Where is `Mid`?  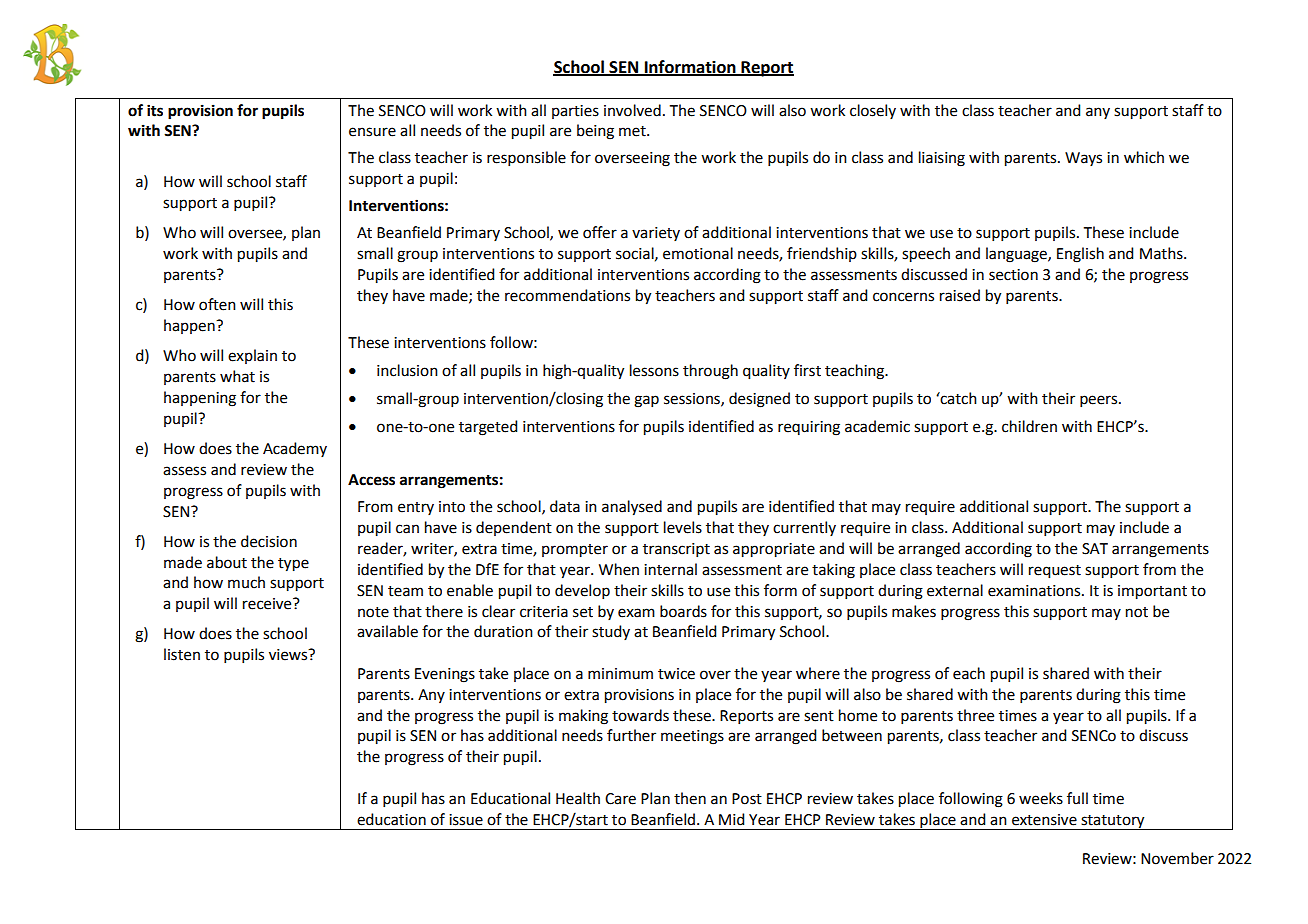
Mid is located at coordinates (731, 819).
